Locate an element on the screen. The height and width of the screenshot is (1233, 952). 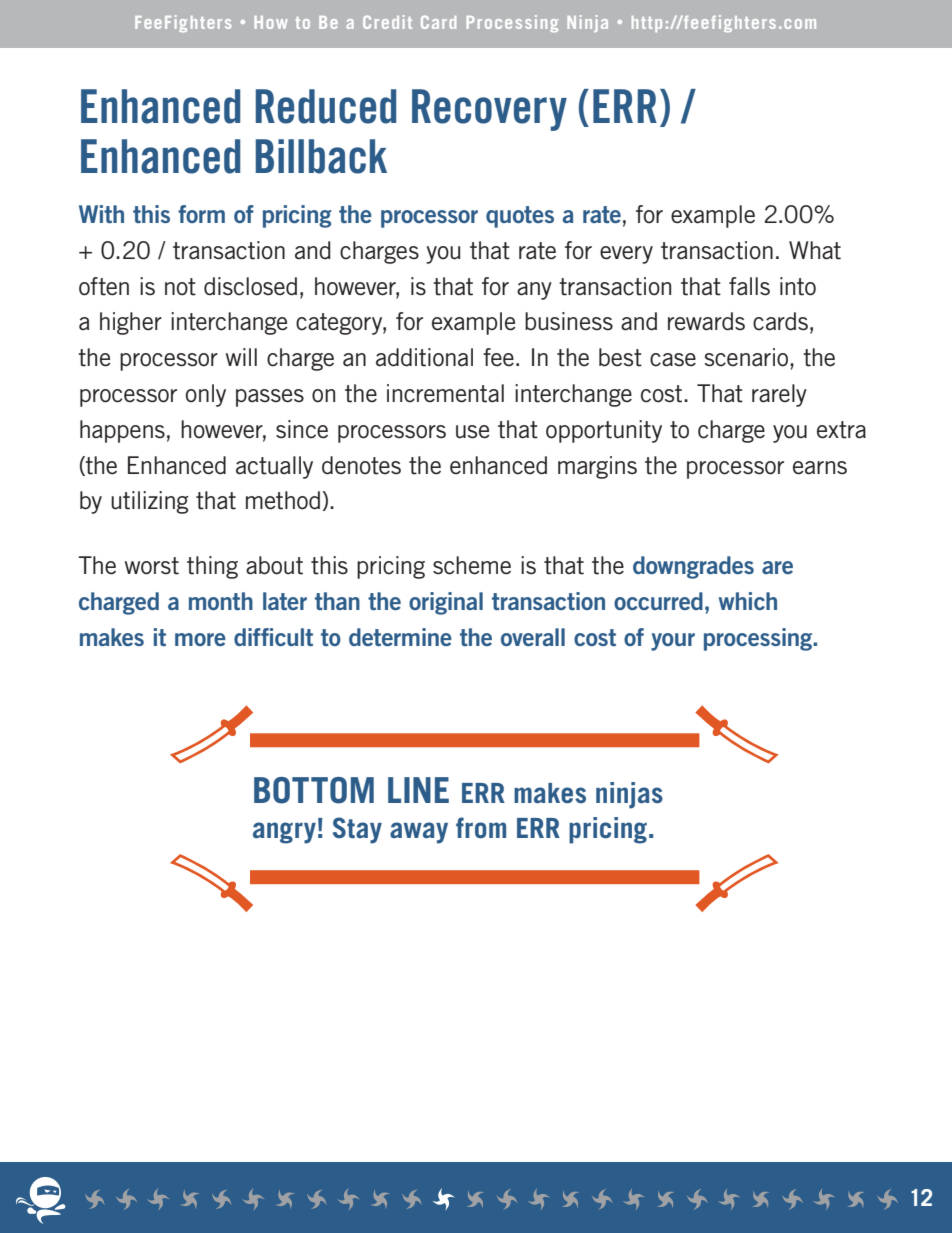
from is located at coordinates (481, 828).
